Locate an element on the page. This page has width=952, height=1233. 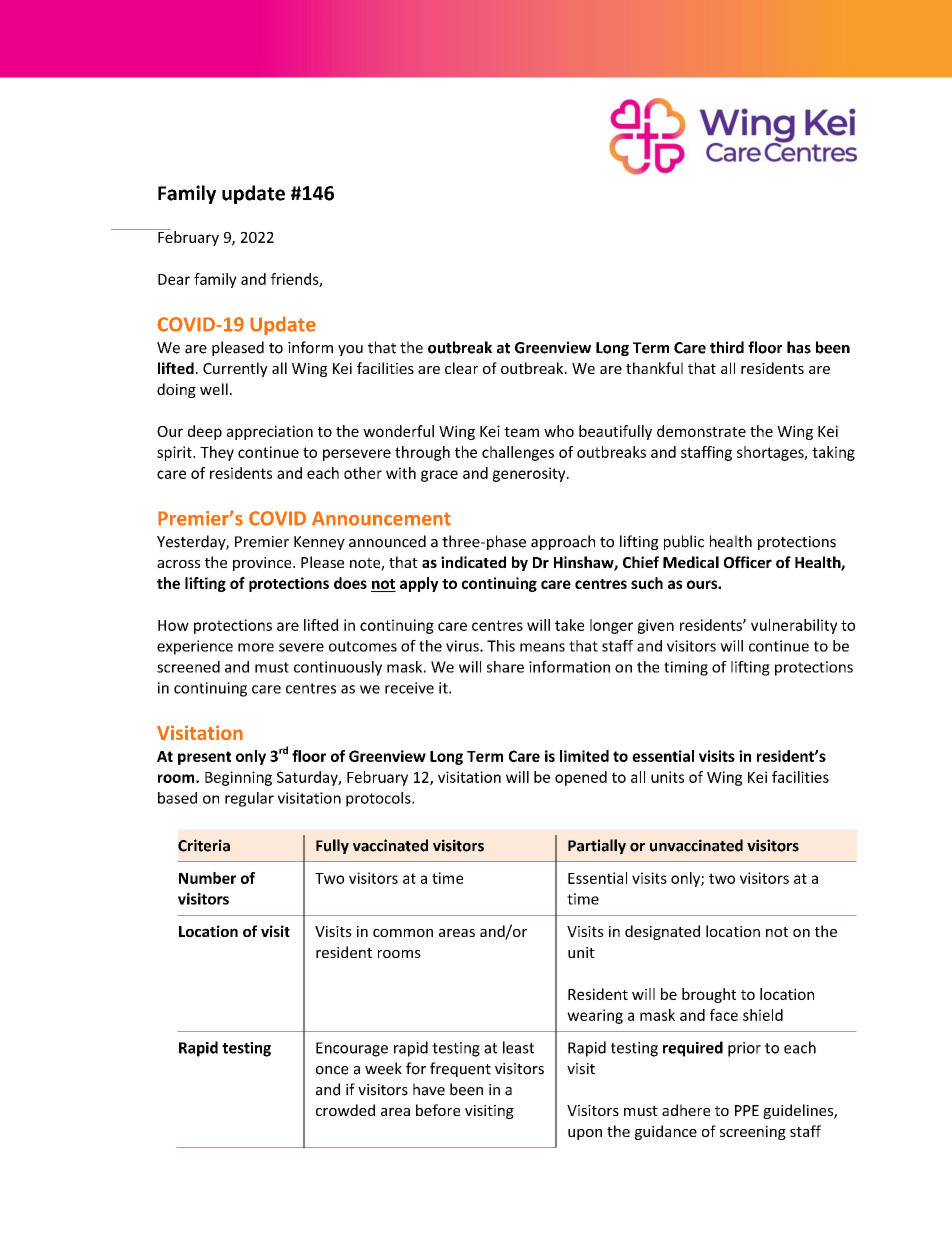
share is located at coordinates (505, 667).
